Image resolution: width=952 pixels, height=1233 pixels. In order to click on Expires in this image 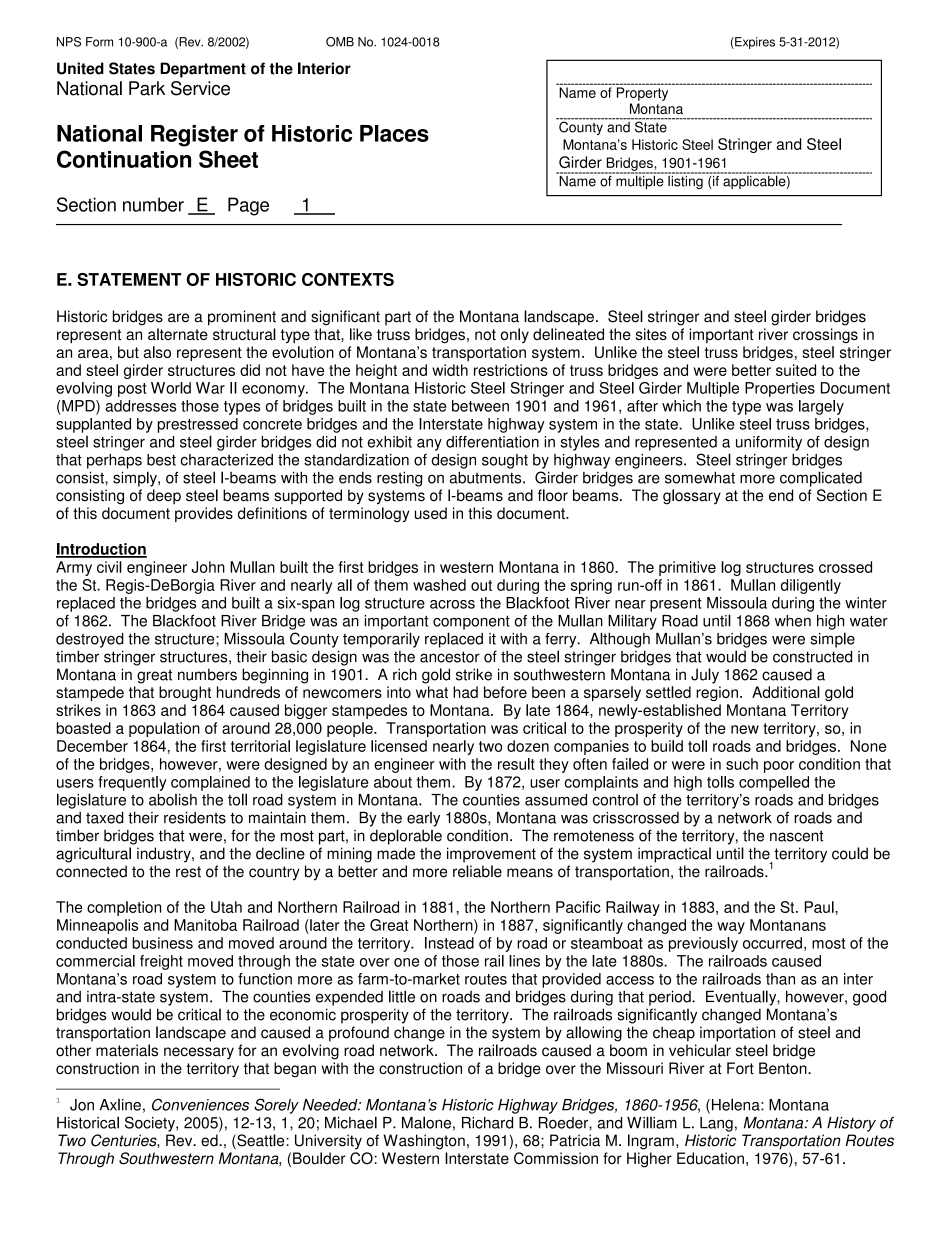, I will do `click(754, 43)`.
